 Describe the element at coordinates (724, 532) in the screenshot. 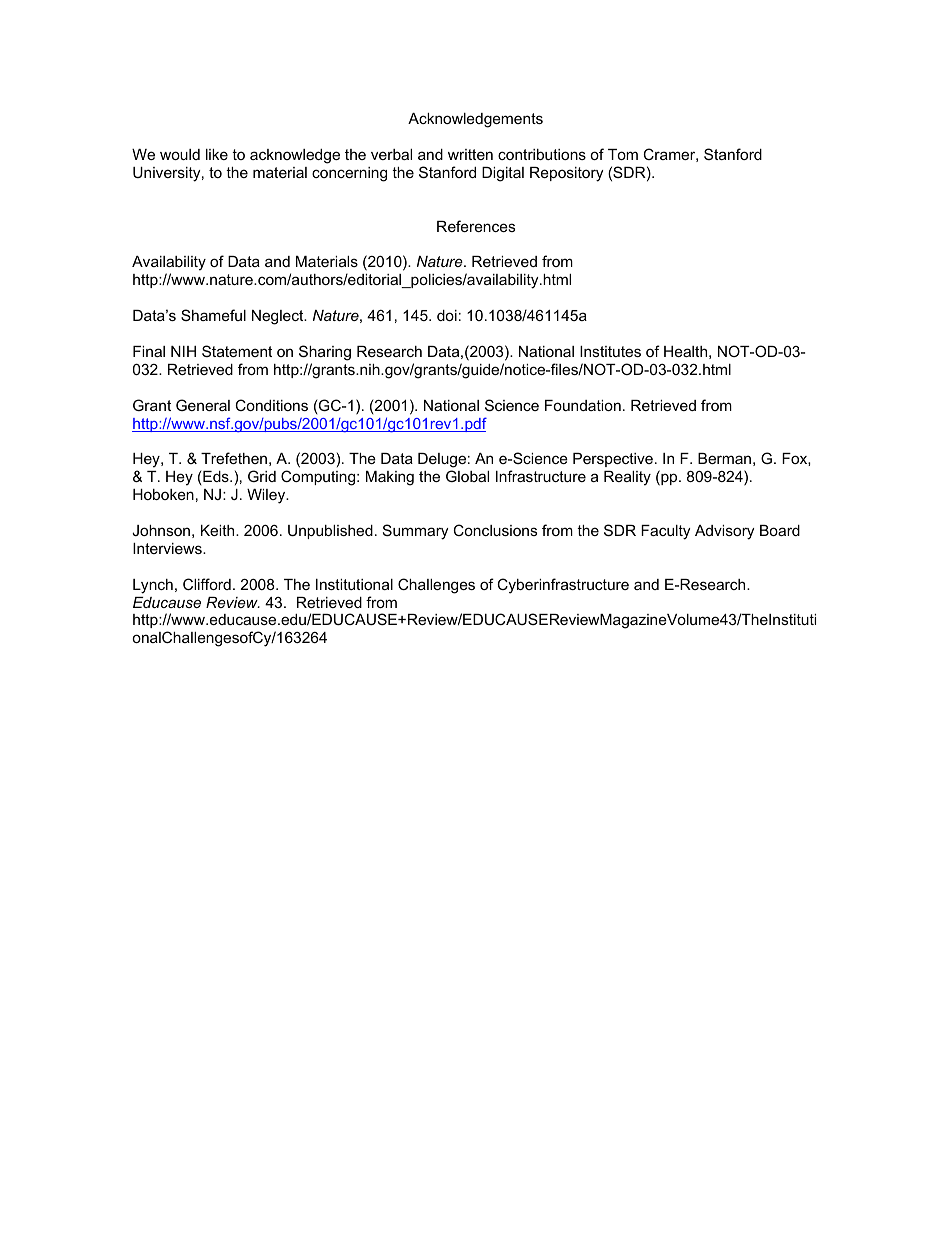

I see `Advisory` at that location.
